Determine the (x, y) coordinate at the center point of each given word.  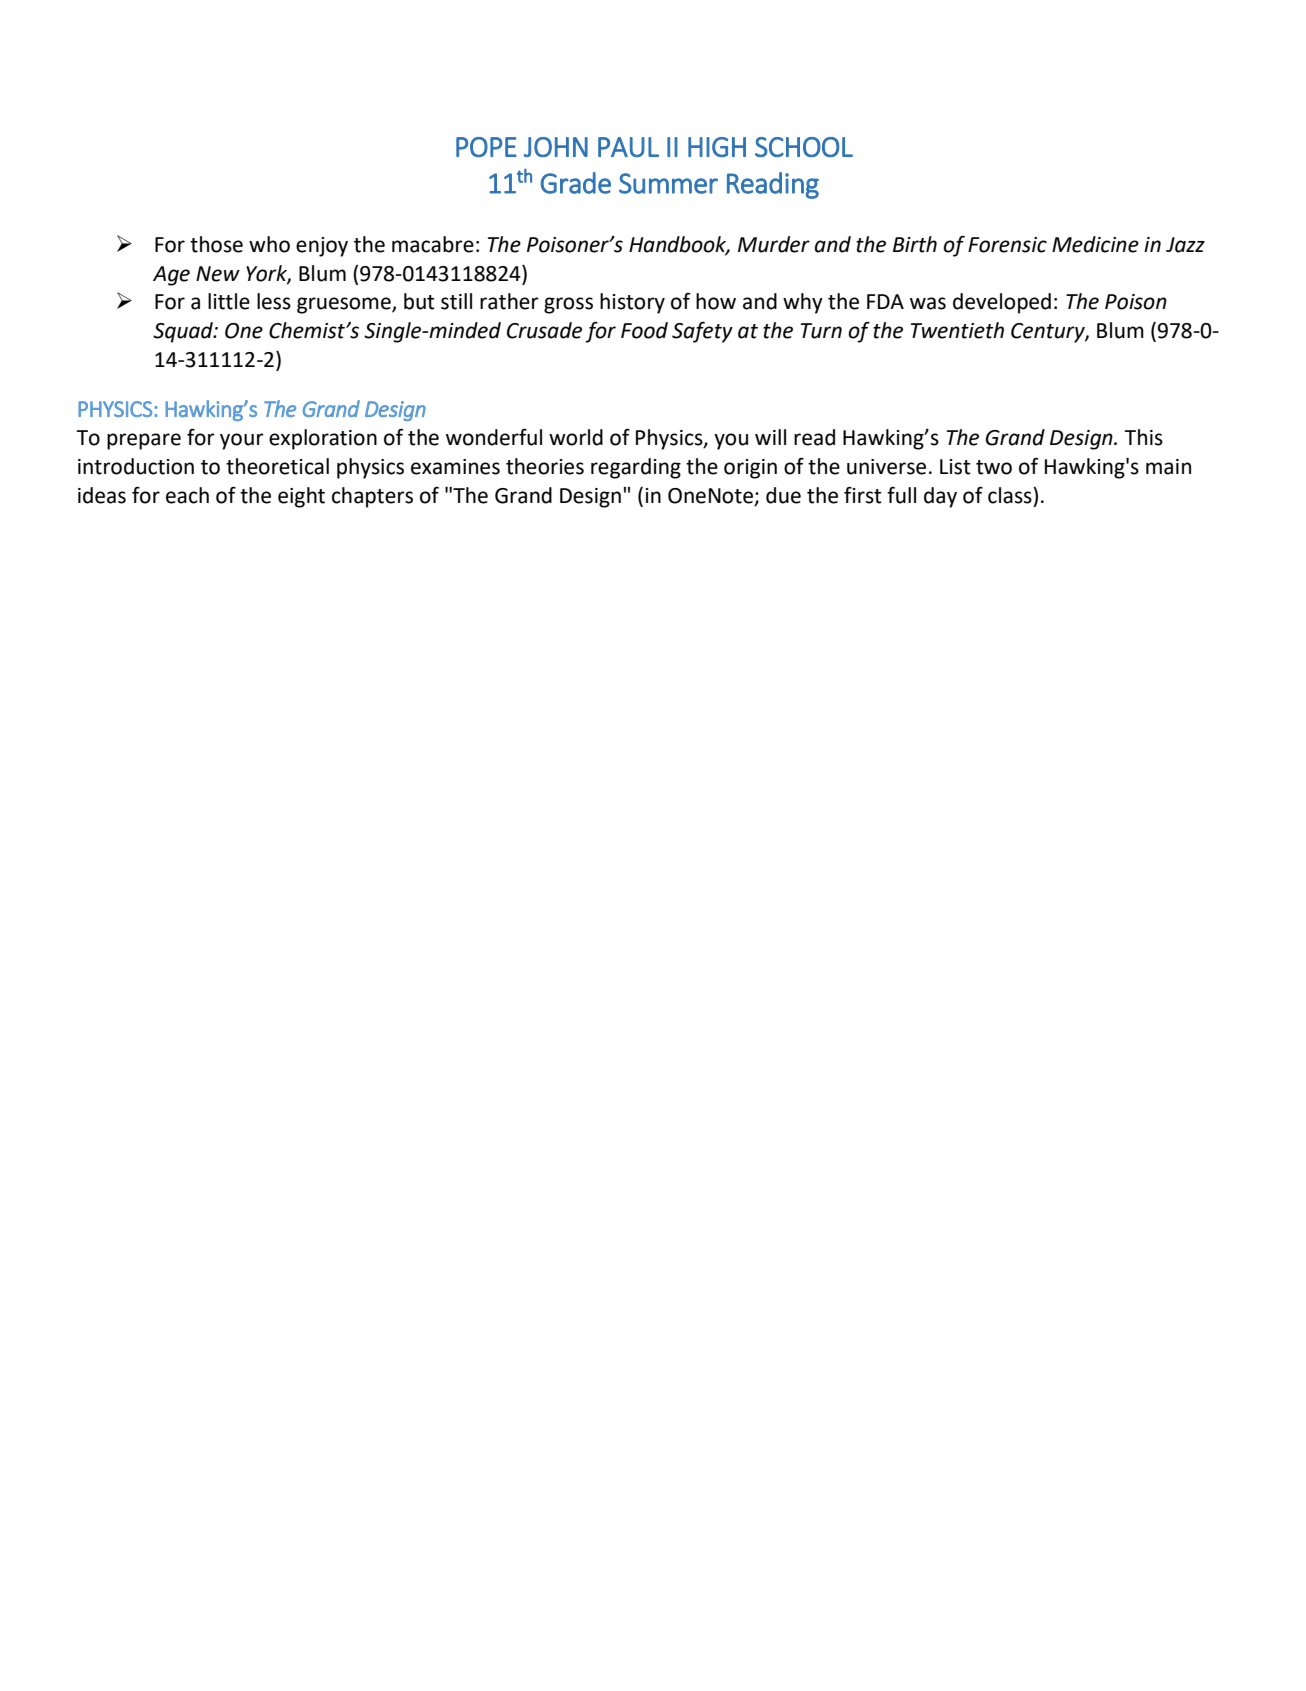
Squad (184, 332)
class (1011, 495)
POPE (486, 147)
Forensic (1007, 245)
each (187, 495)
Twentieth (957, 330)
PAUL (628, 147)
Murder (774, 244)
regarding (636, 468)
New (218, 274)
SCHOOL (804, 147)
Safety (702, 332)
